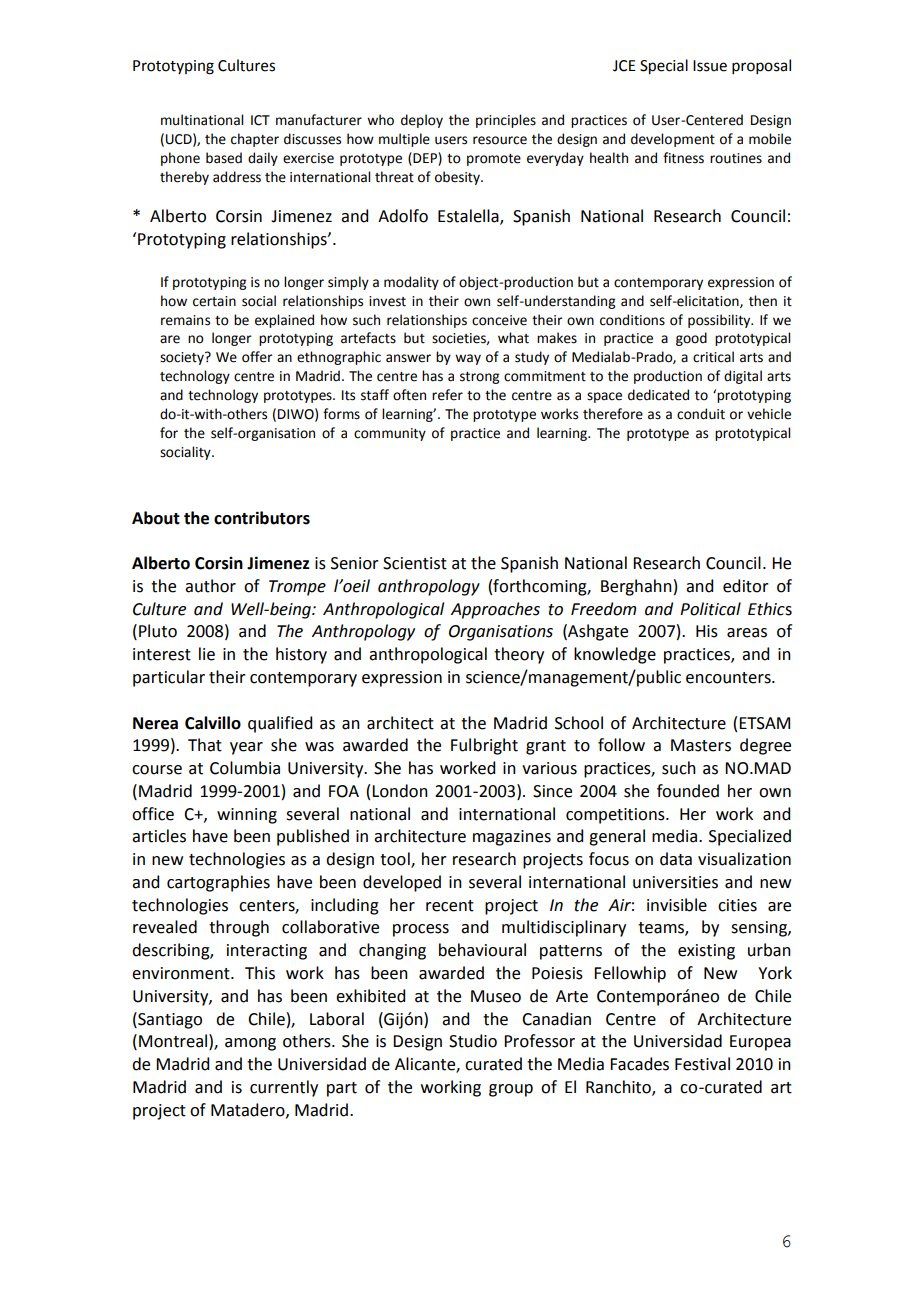  Describe the element at coordinates (702, 1064) in the page. I see `Festival` at that location.
